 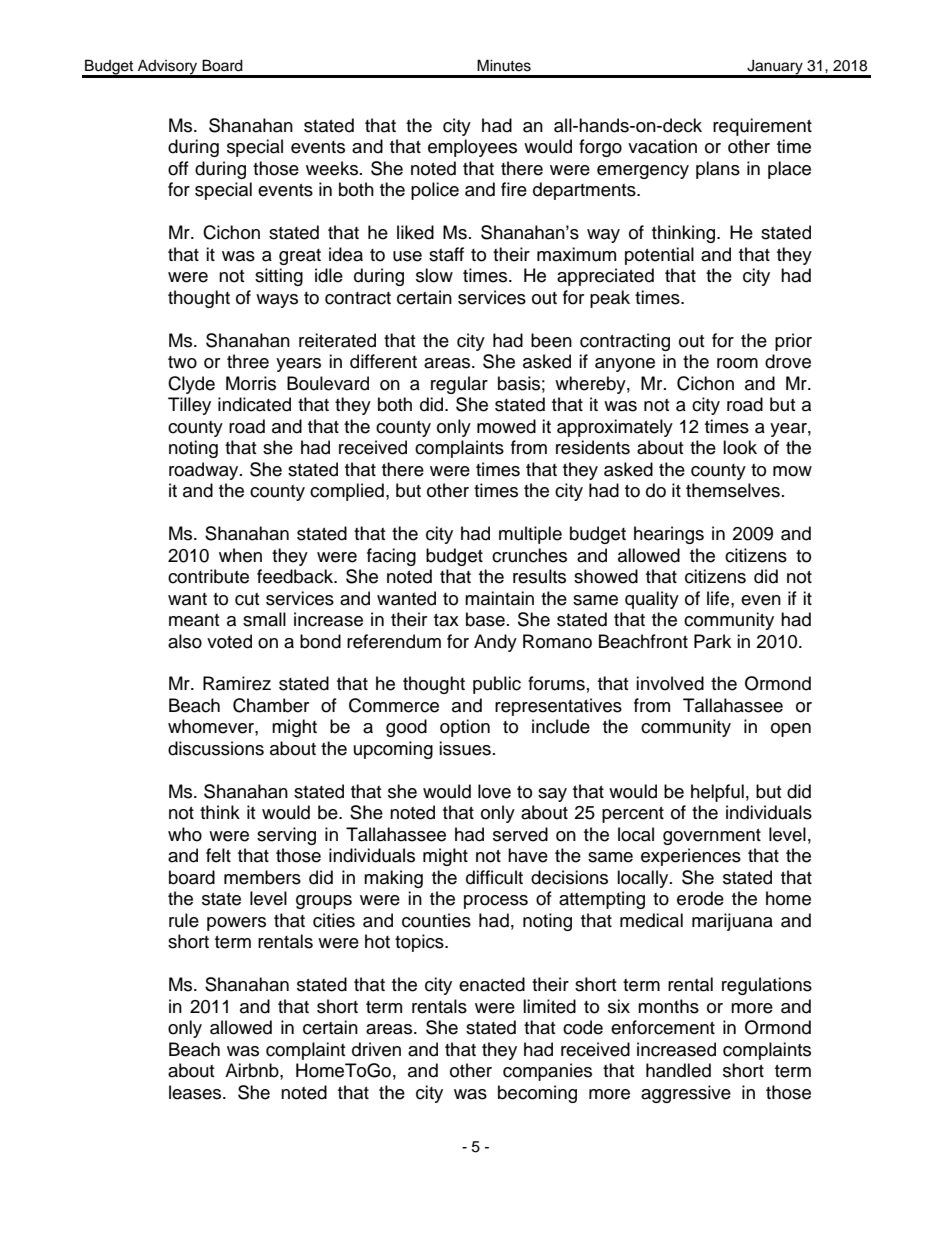 What do you see at coordinates (178, 168) in the screenshot?
I see `off` at bounding box center [178, 168].
